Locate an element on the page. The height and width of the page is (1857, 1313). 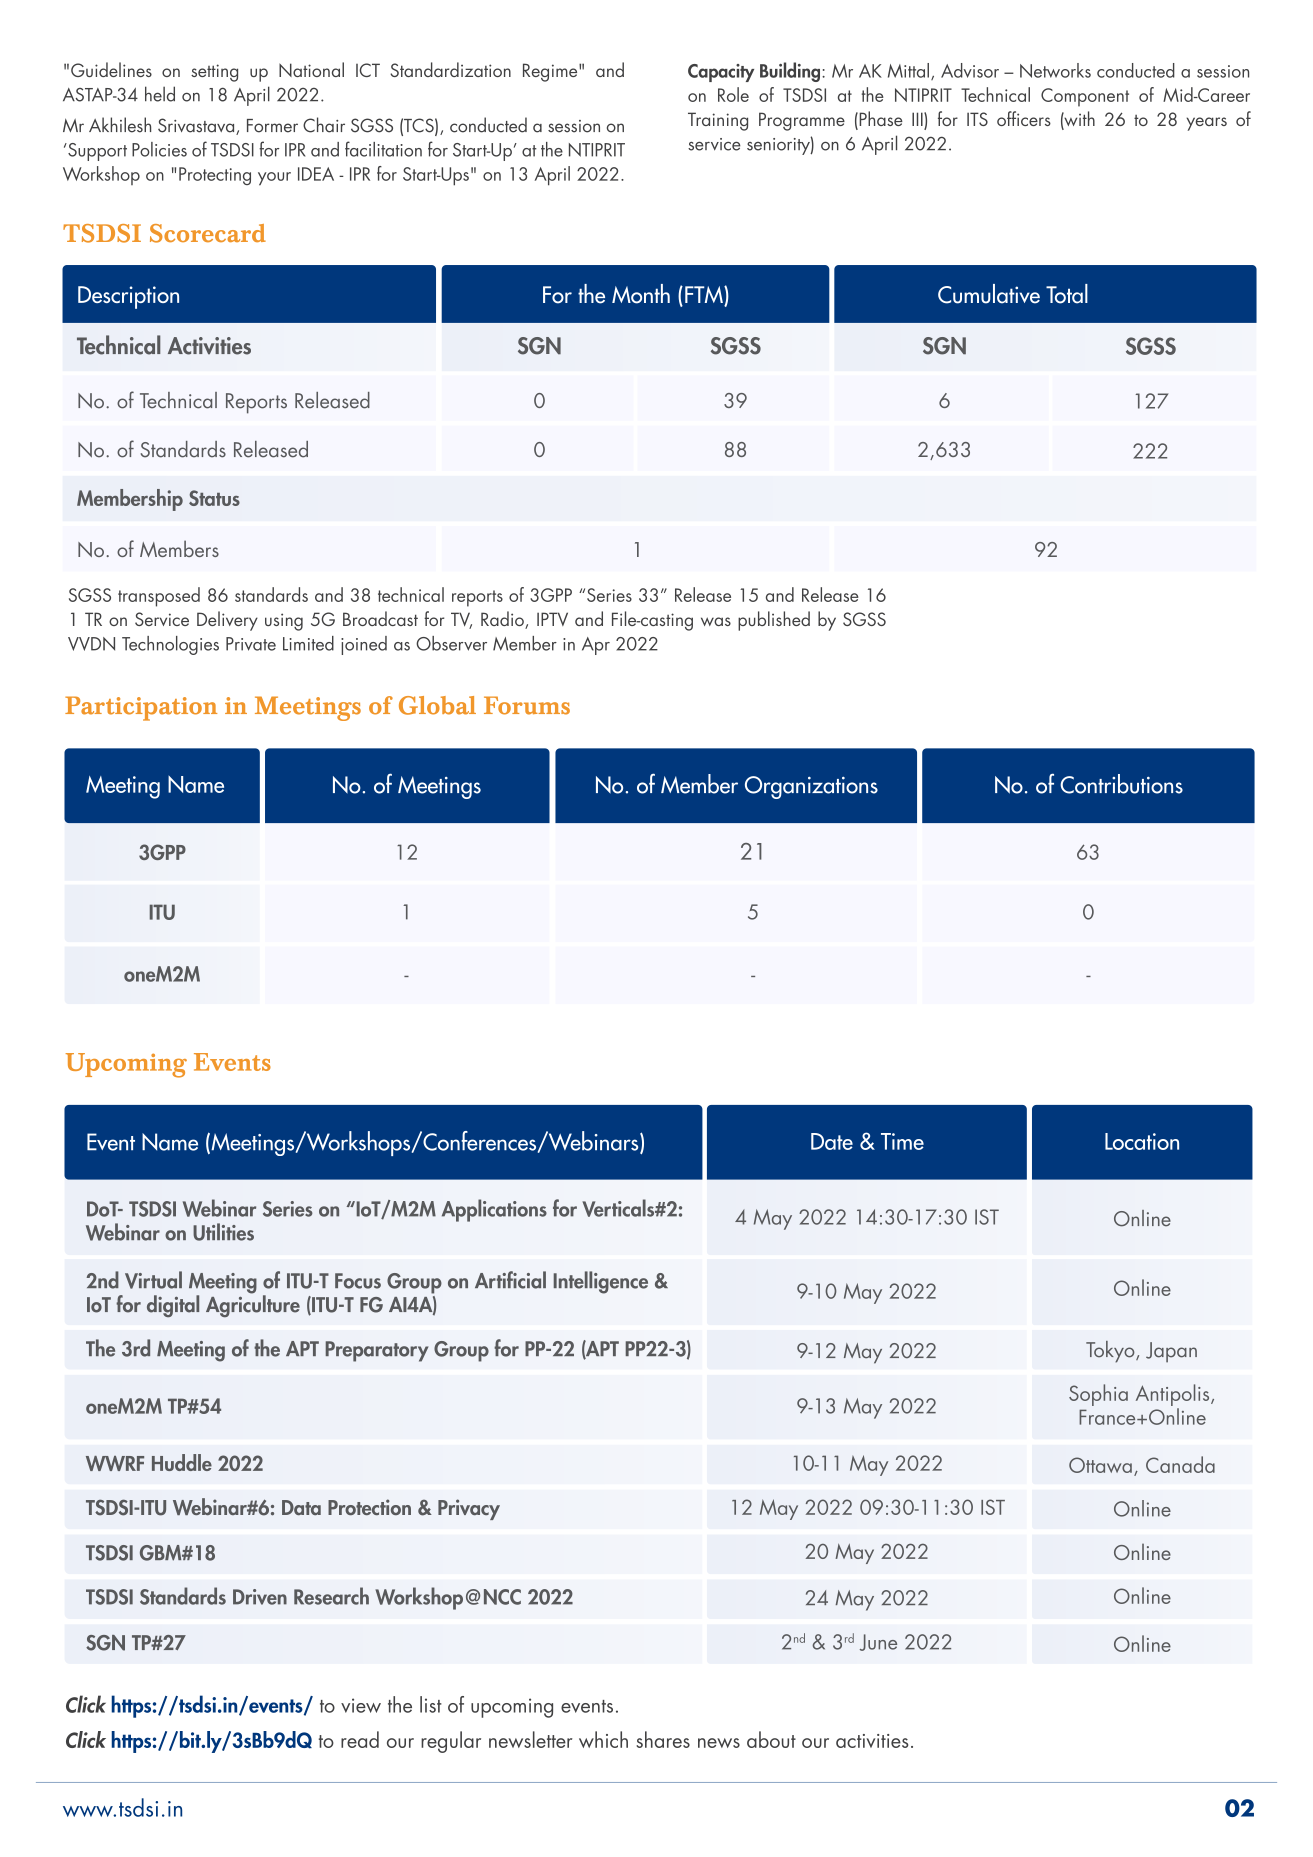
Driven is located at coordinates (260, 1597).
